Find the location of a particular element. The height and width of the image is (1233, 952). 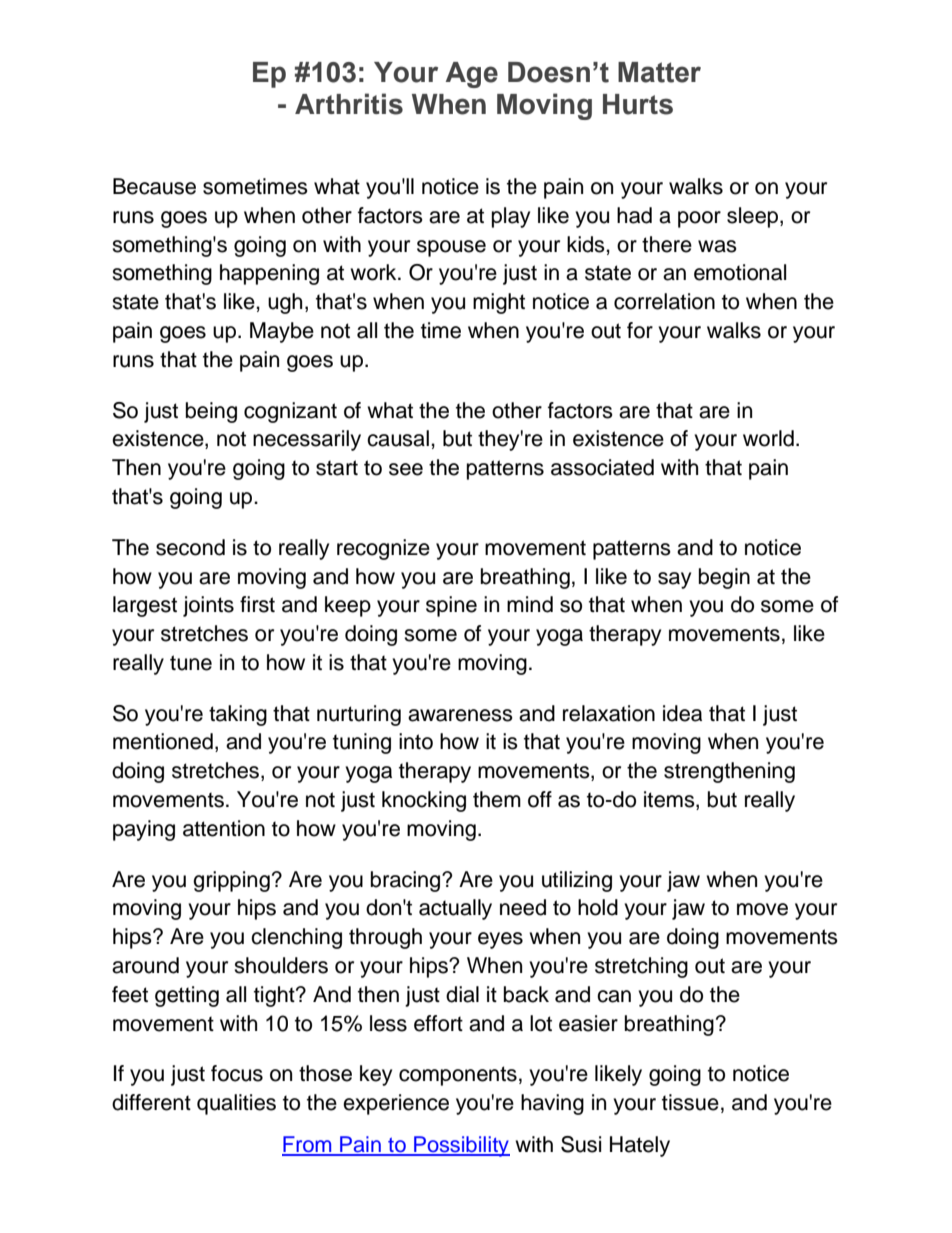

joints is located at coordinates (208, 606).
